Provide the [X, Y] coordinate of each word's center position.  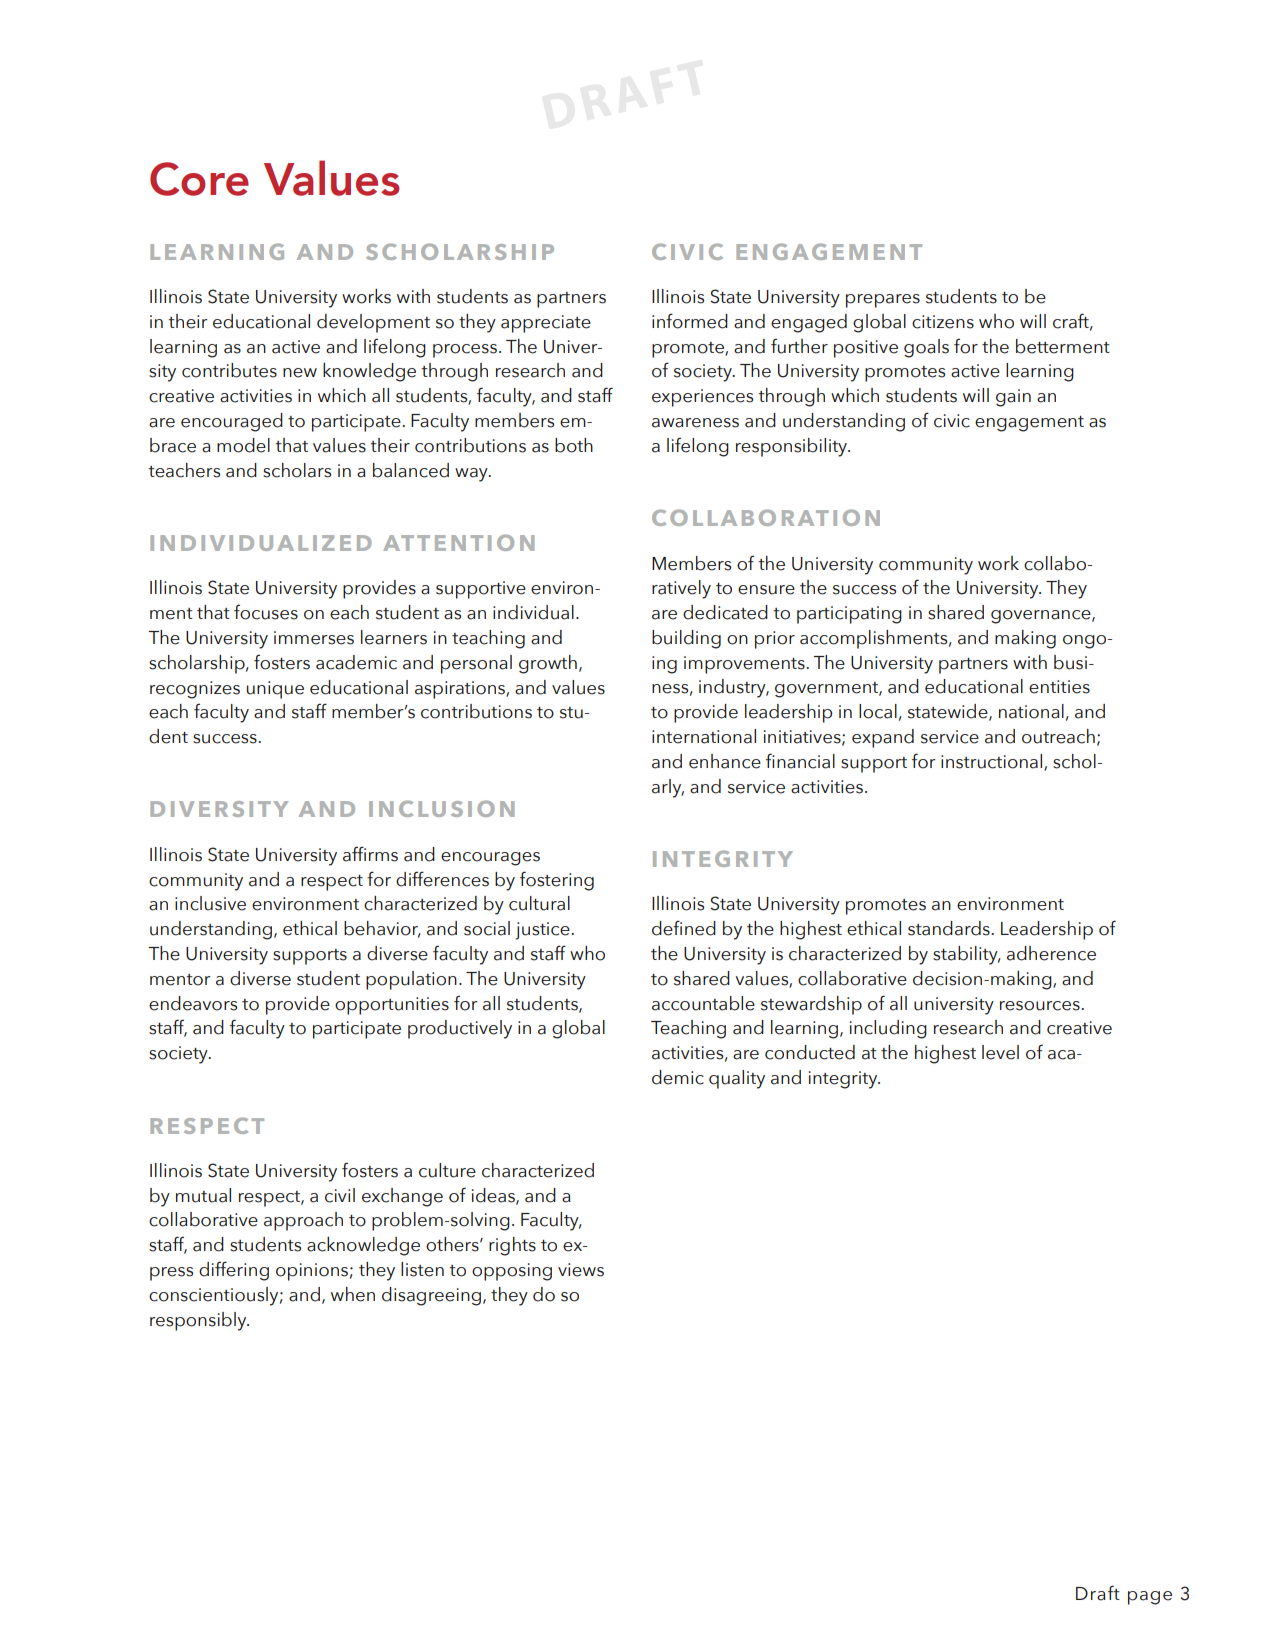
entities [1059, 687]
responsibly [199, 1321]
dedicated [725, 612]
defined [684, 928]
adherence [1051, 953]
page [1150, 1598]
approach [303, 1221]
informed [690, 321]
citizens [943, 322]
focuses [266, 612]
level [1000, 1052]
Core [199, 179]
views [581, 1270]
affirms [370, 854]
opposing [512, 1272]
